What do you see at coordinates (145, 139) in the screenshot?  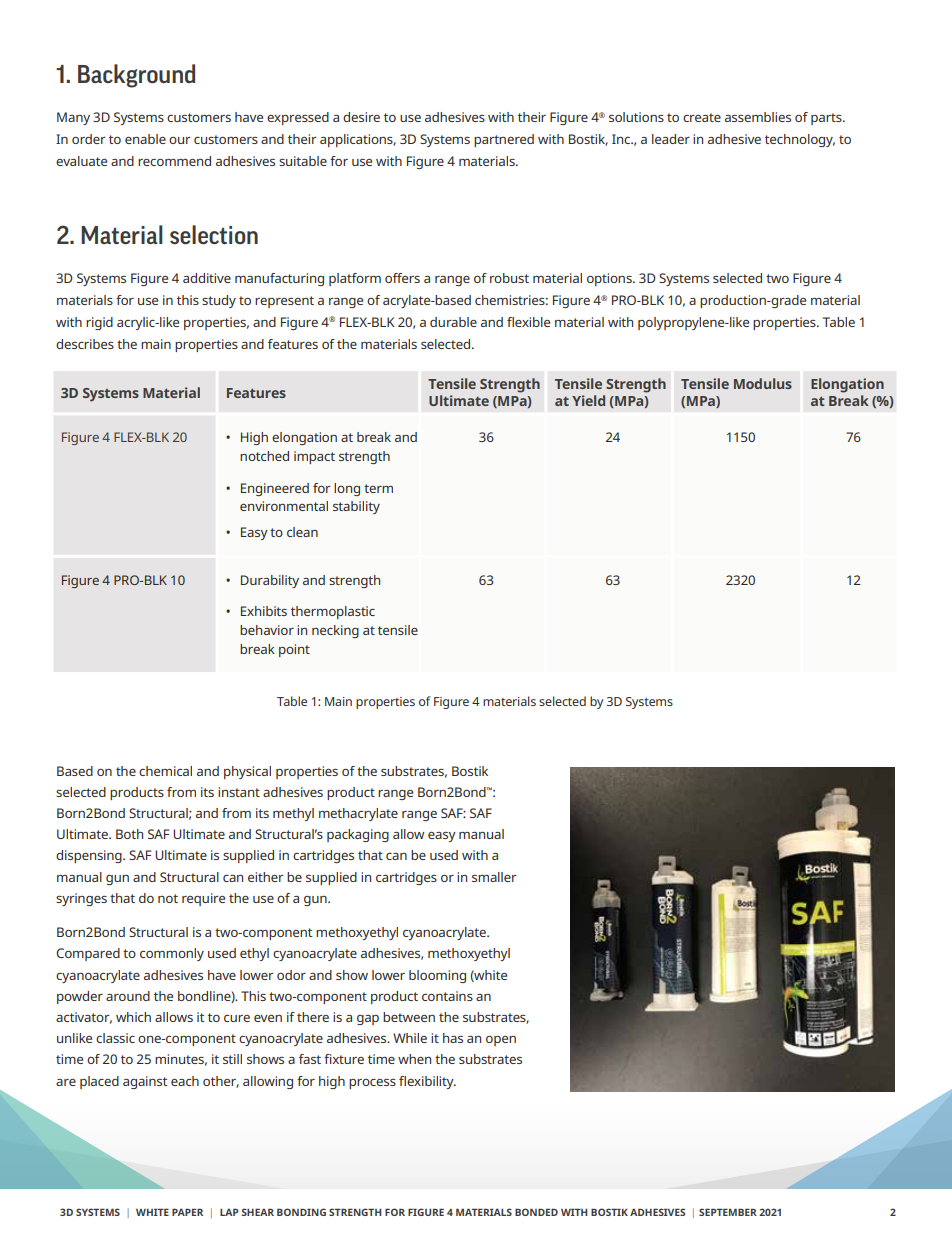 I see `enable` at bounding box center [145, 139].
